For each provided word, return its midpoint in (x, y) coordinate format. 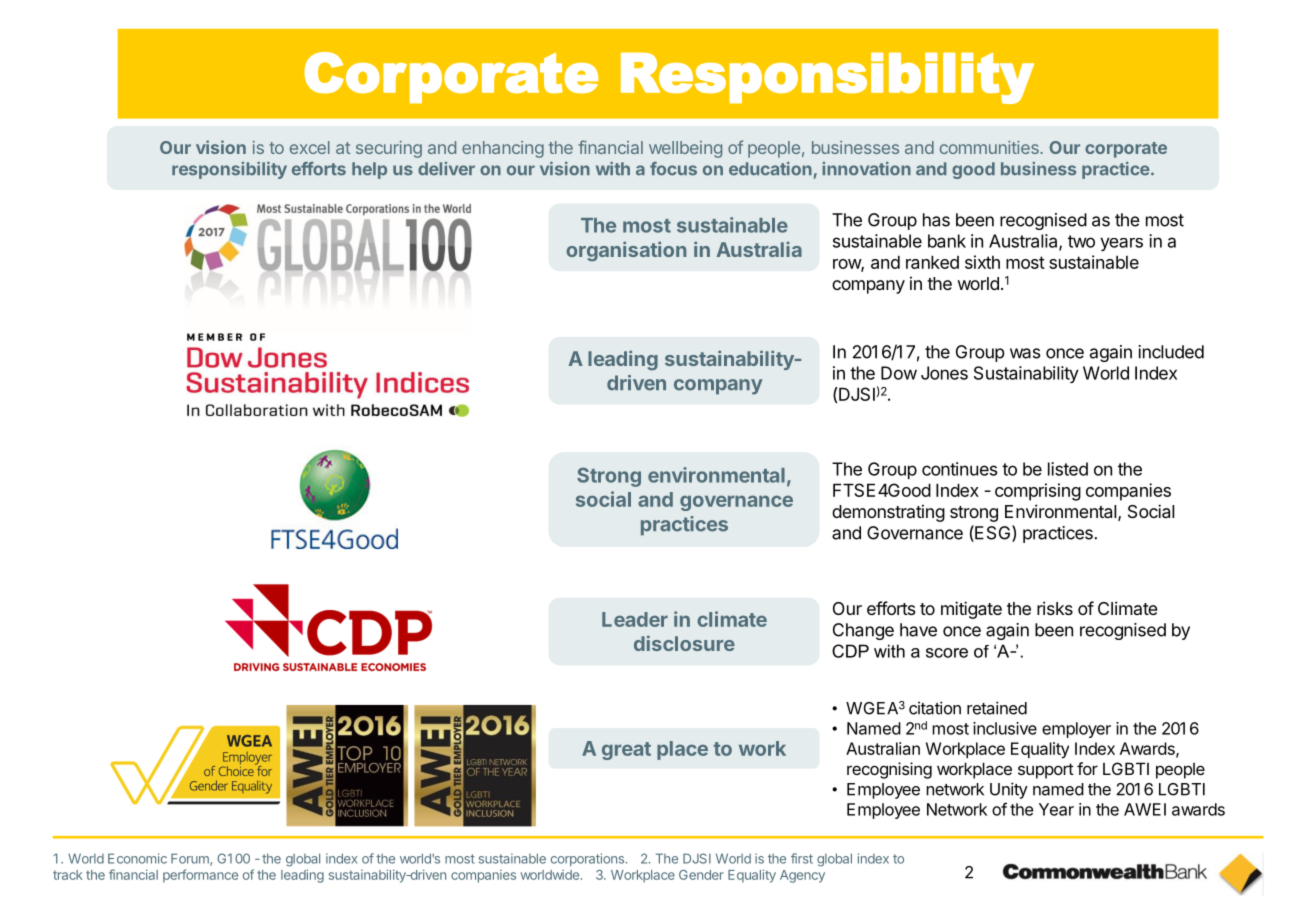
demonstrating (888, 513)
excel (310, 147)
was (1025, 353)
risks (1055, 608)
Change (863, 631)
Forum (191, 859)
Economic (137, 858)
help (369, 170)
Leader (635, 619)
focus (673, 169)
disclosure (684, 643)
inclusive (1005, 728)
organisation (626, 251)
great (626, 751)
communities (990, 147)
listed (1068, 469)
